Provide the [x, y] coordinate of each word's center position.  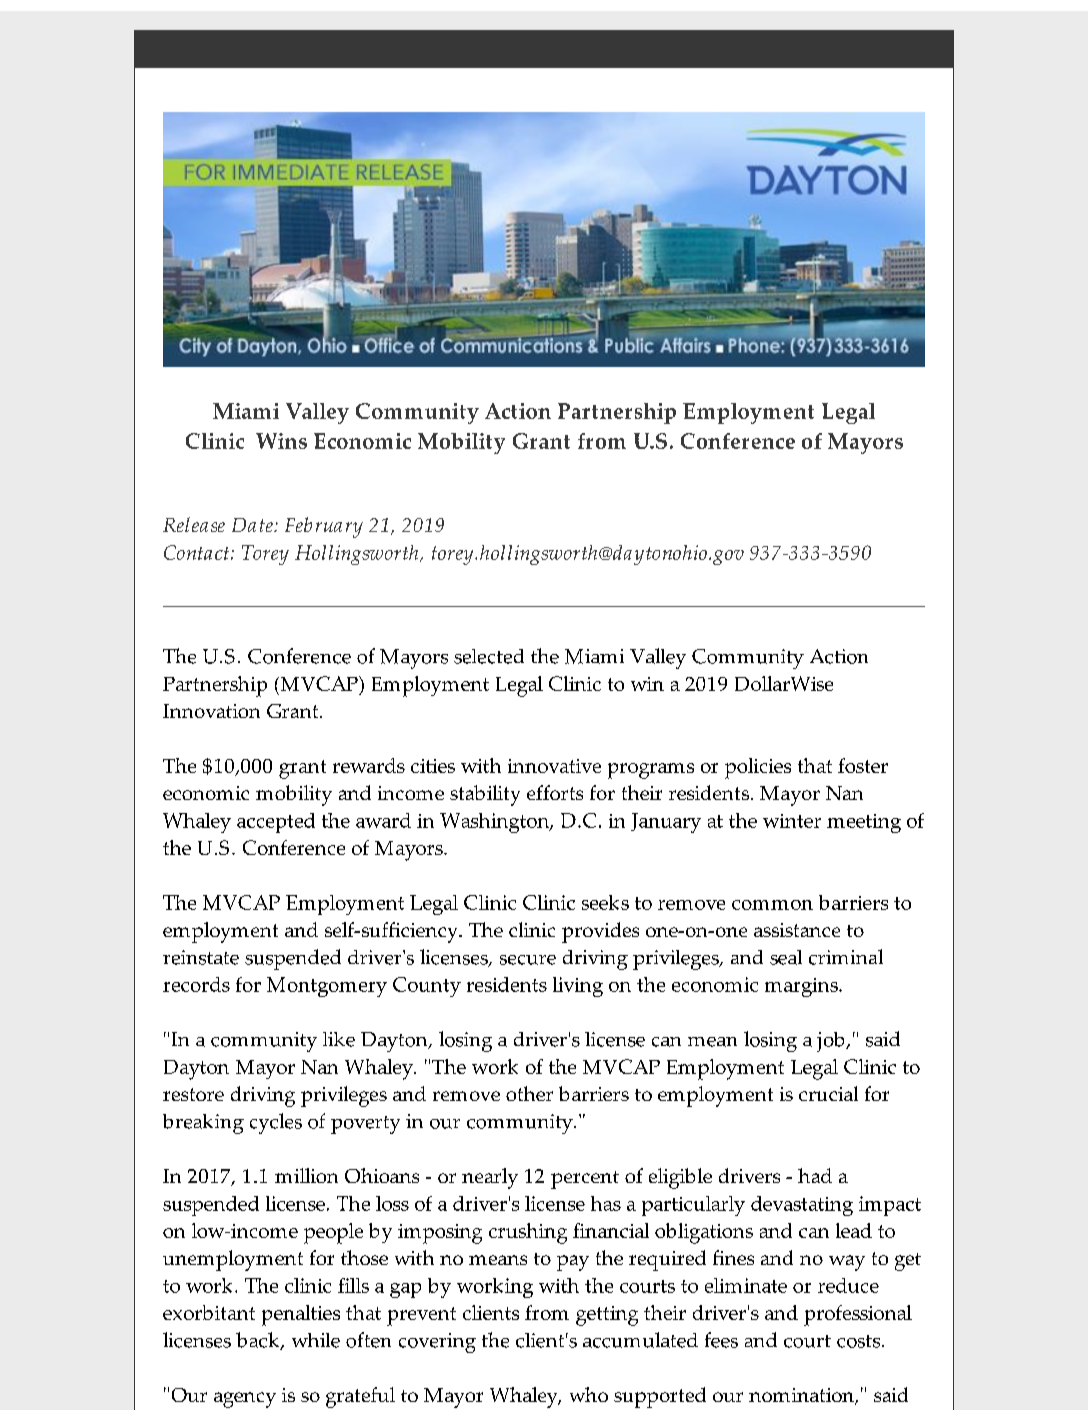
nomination [802, 1396]
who [589, 1394]
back [259, 1341]
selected [489, 656]
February [324, 527]
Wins [281, 441]
